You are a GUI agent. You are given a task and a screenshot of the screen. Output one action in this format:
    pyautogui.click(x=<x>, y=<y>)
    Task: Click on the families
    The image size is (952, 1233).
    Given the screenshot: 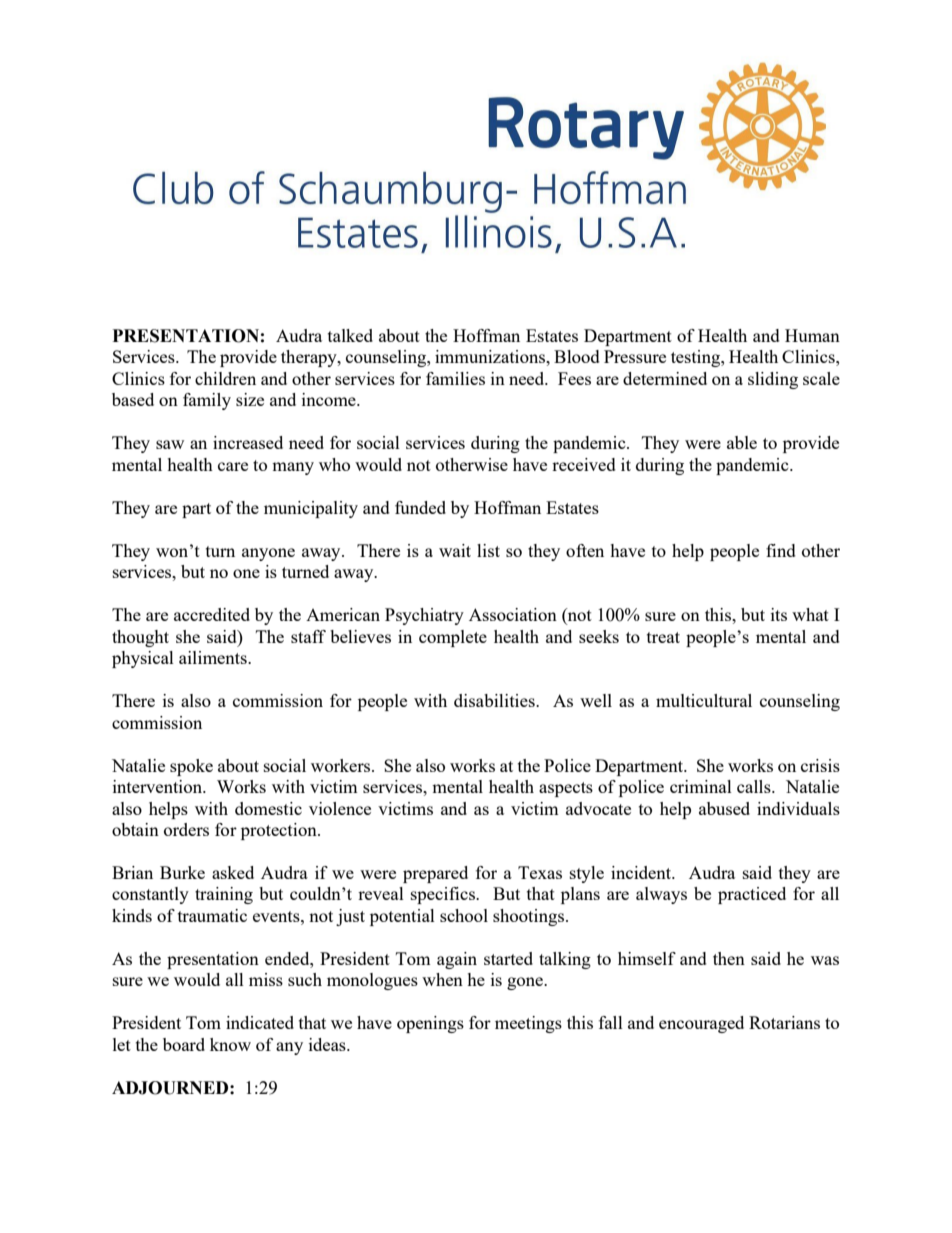 What is the action you would take?
    pyautogui.click(x=455, y=378)
